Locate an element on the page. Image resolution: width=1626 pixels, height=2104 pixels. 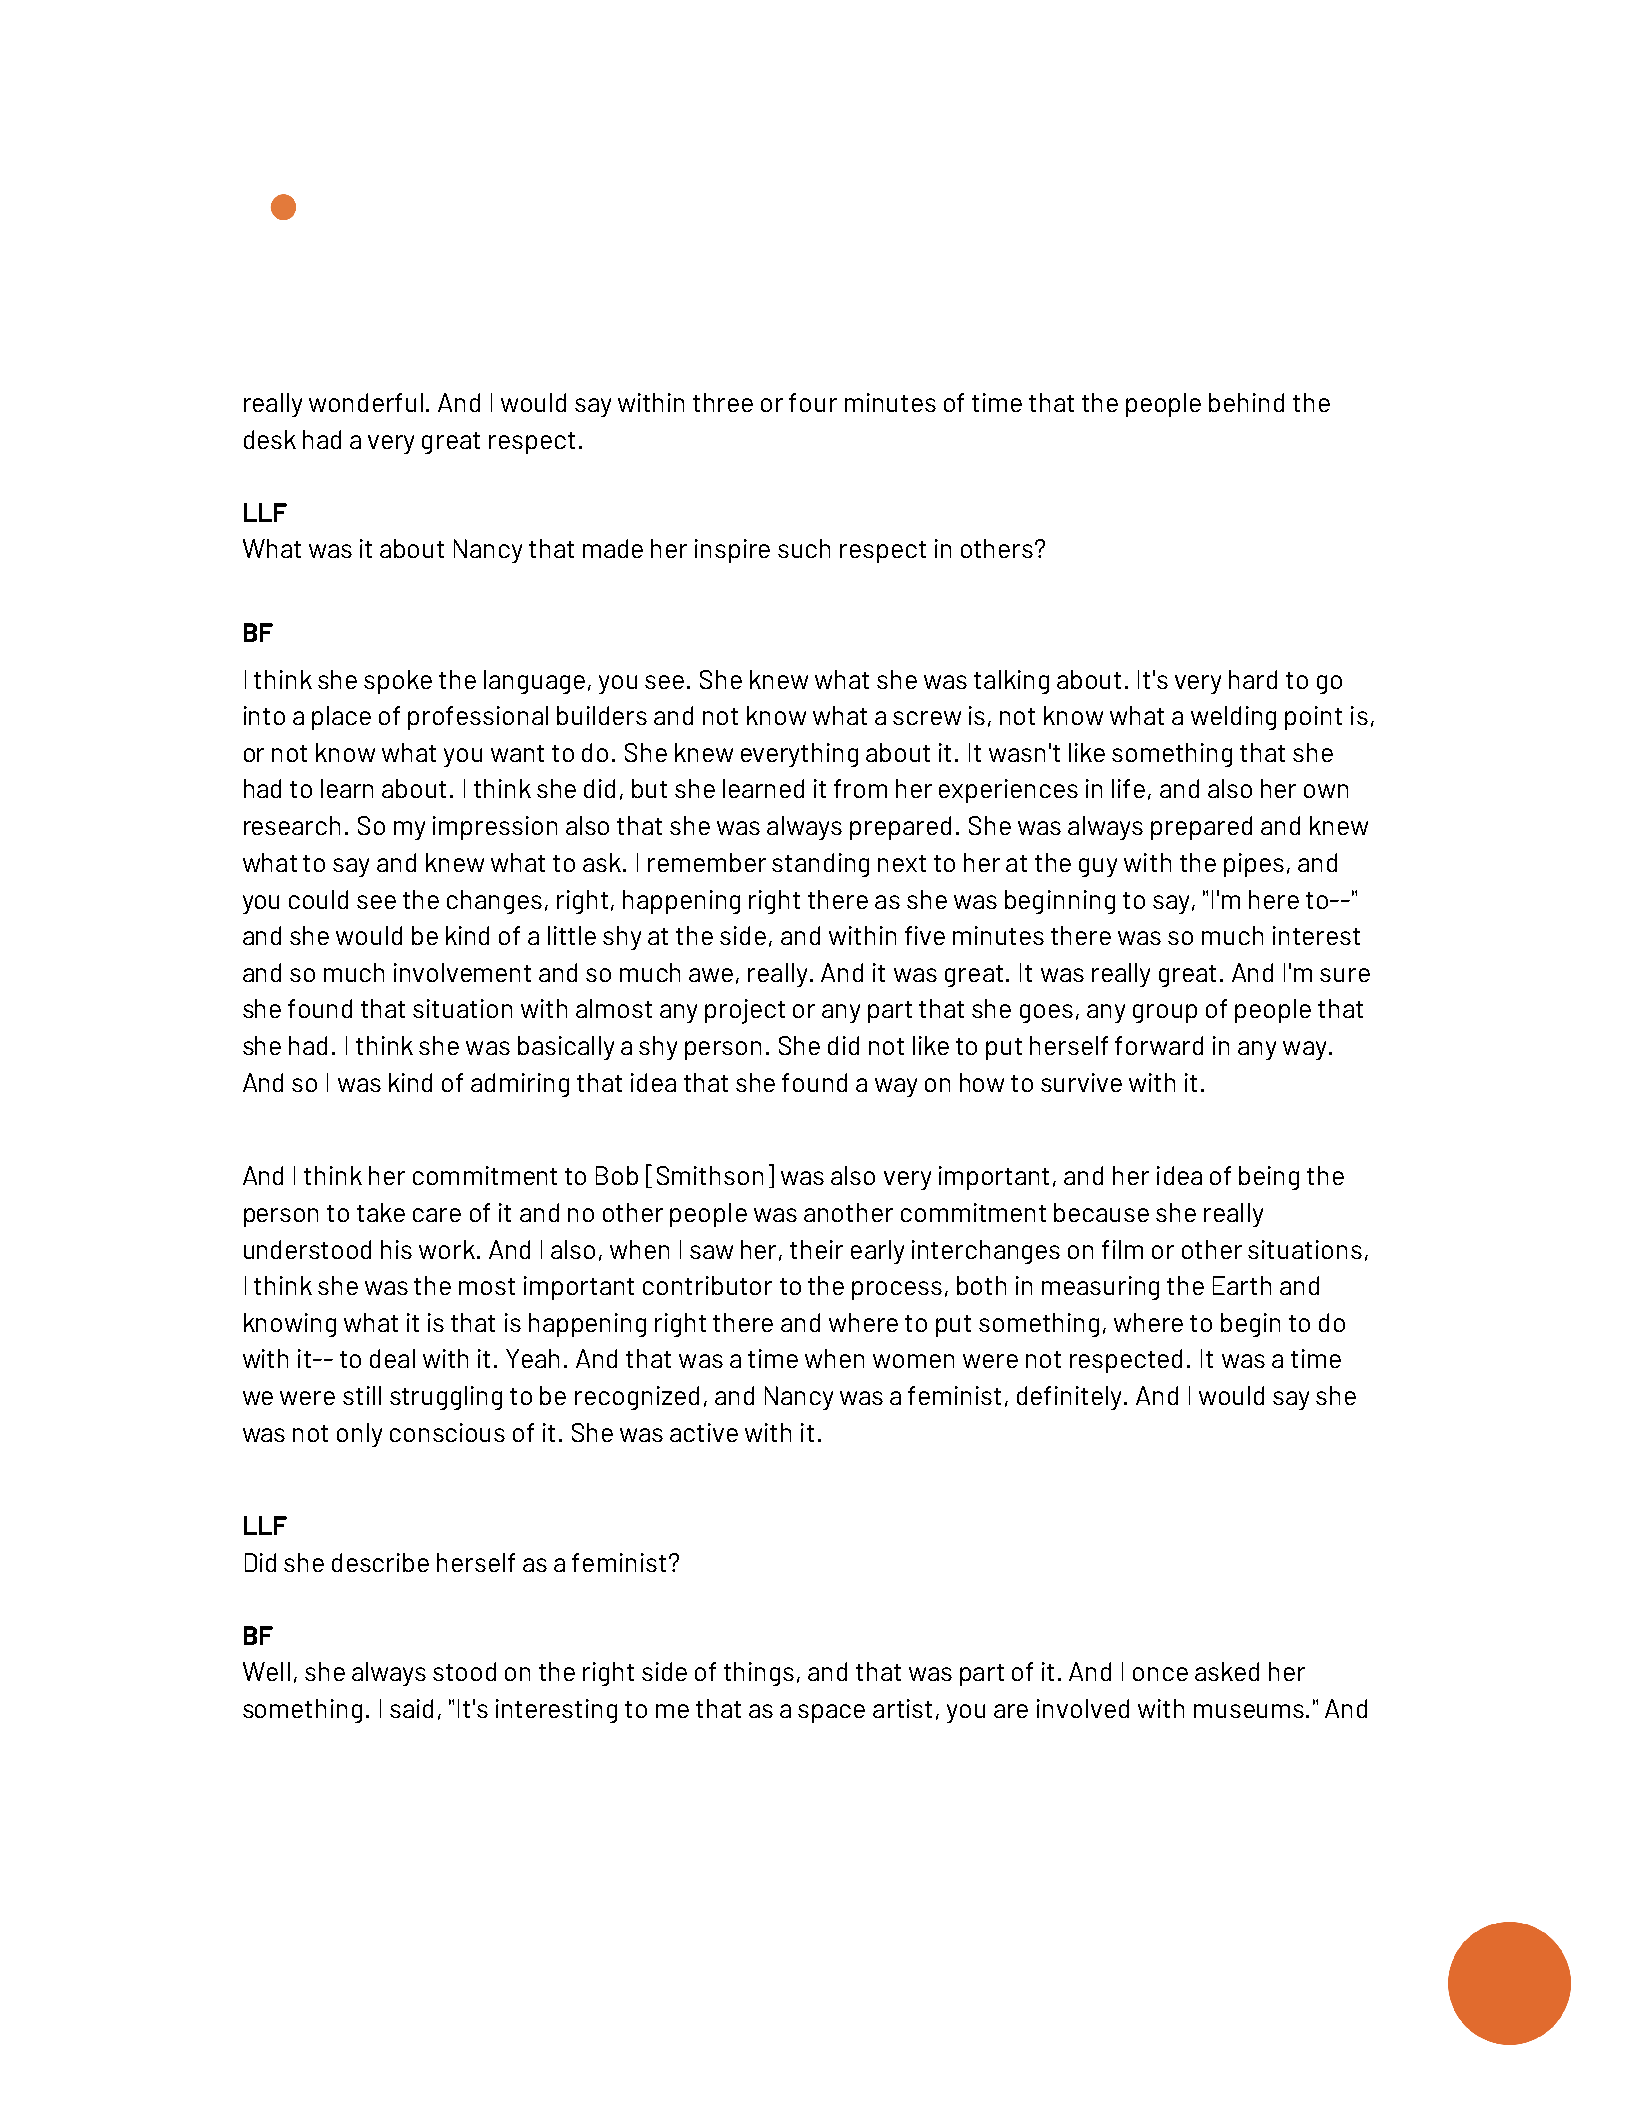
admiring is located at coordinates (520, 1085).
